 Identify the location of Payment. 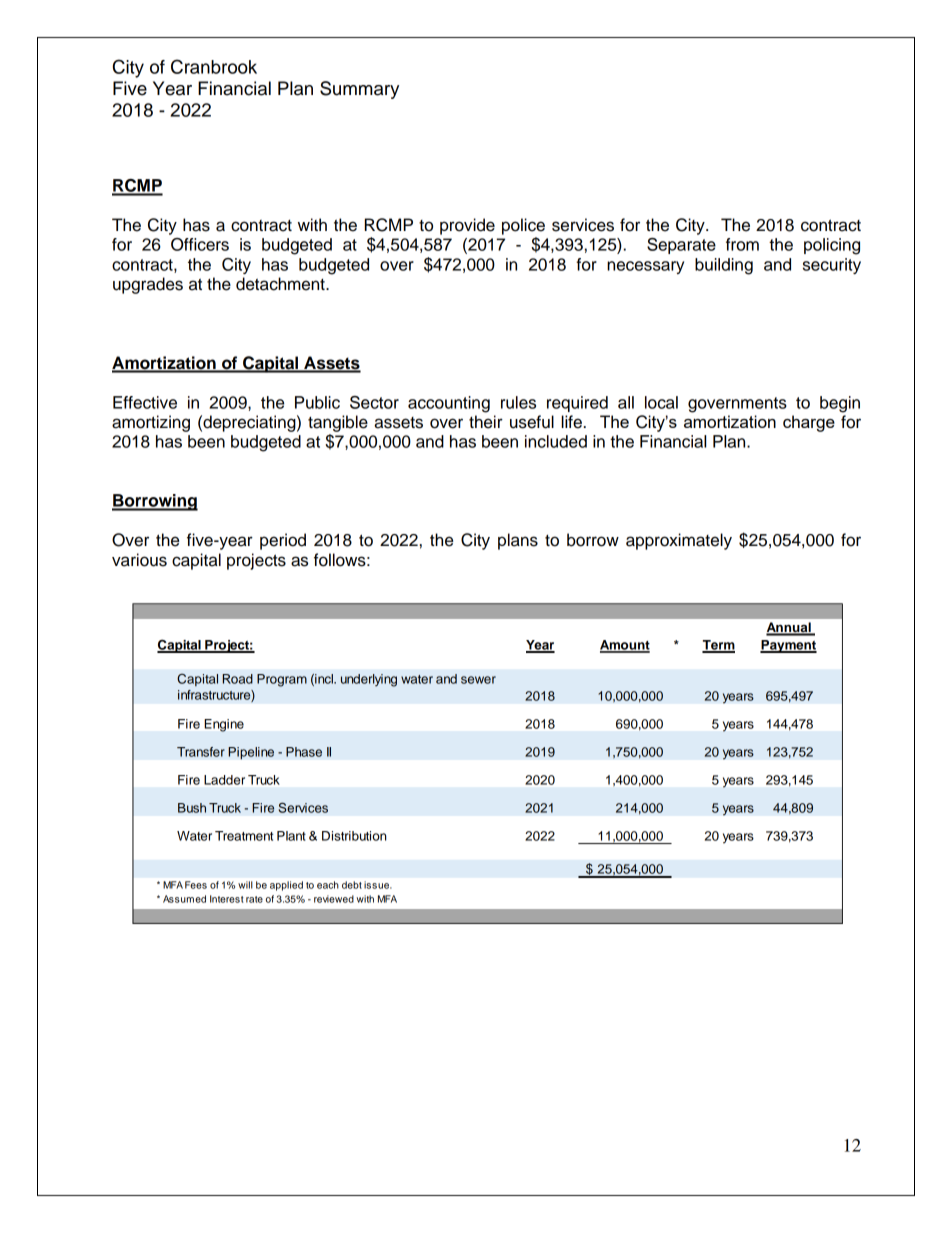
(788, 646).
